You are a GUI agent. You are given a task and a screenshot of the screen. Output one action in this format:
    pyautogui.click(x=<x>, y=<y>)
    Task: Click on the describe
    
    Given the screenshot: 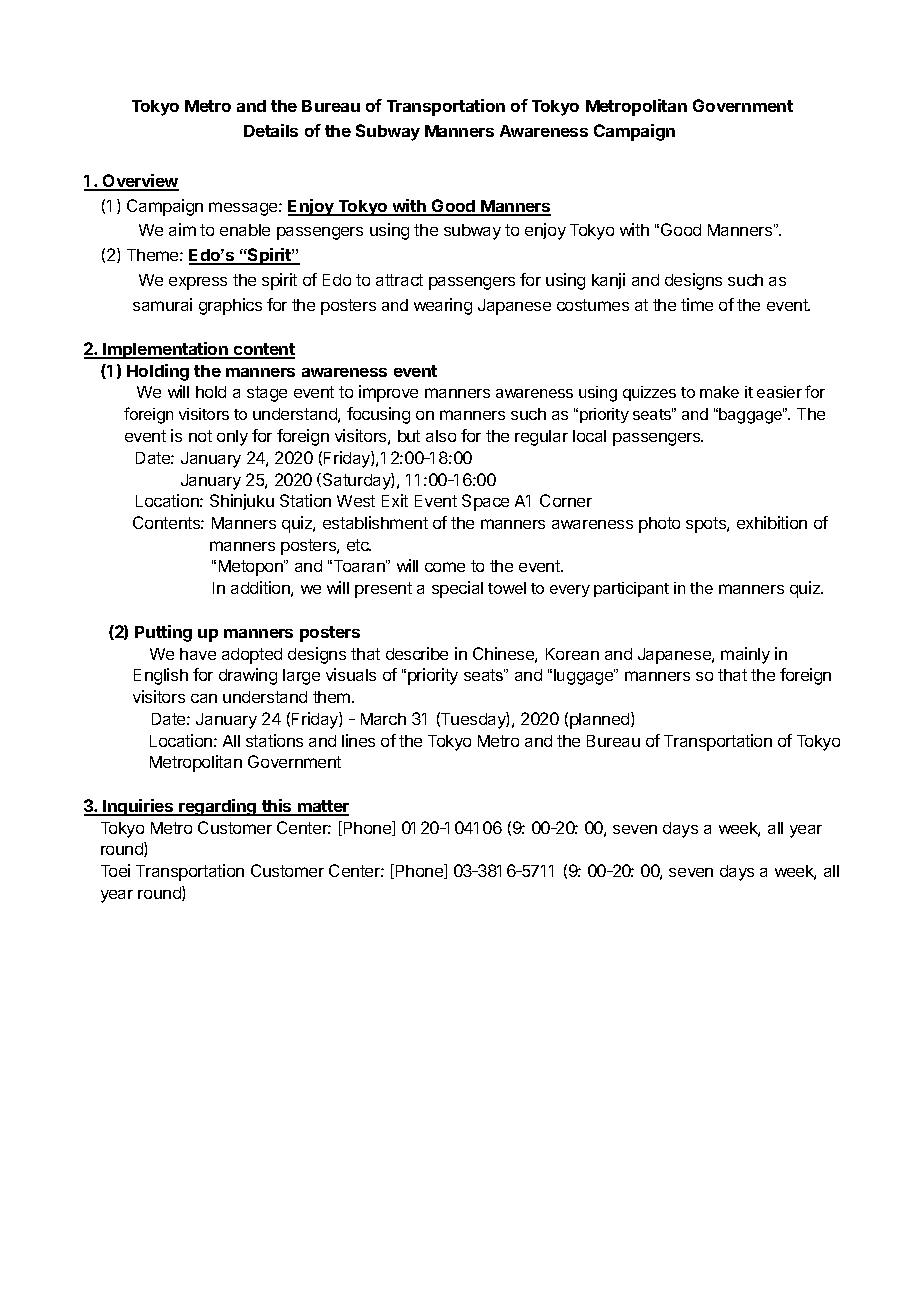 What is the action you would take?
    pyautogui.click(x=417, y=653)
